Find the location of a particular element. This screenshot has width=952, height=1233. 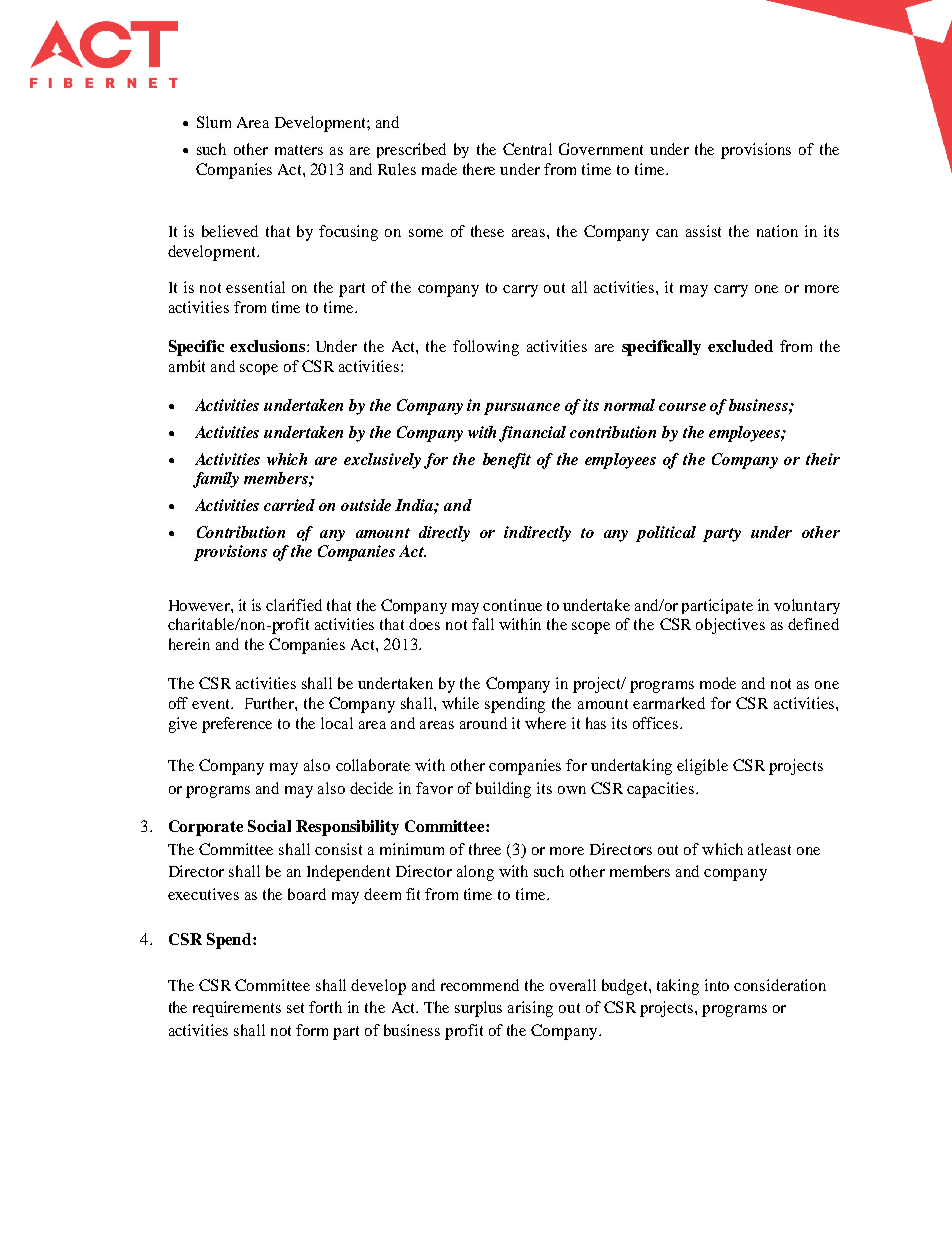

requirements is located at coordinates (237, 1009).
